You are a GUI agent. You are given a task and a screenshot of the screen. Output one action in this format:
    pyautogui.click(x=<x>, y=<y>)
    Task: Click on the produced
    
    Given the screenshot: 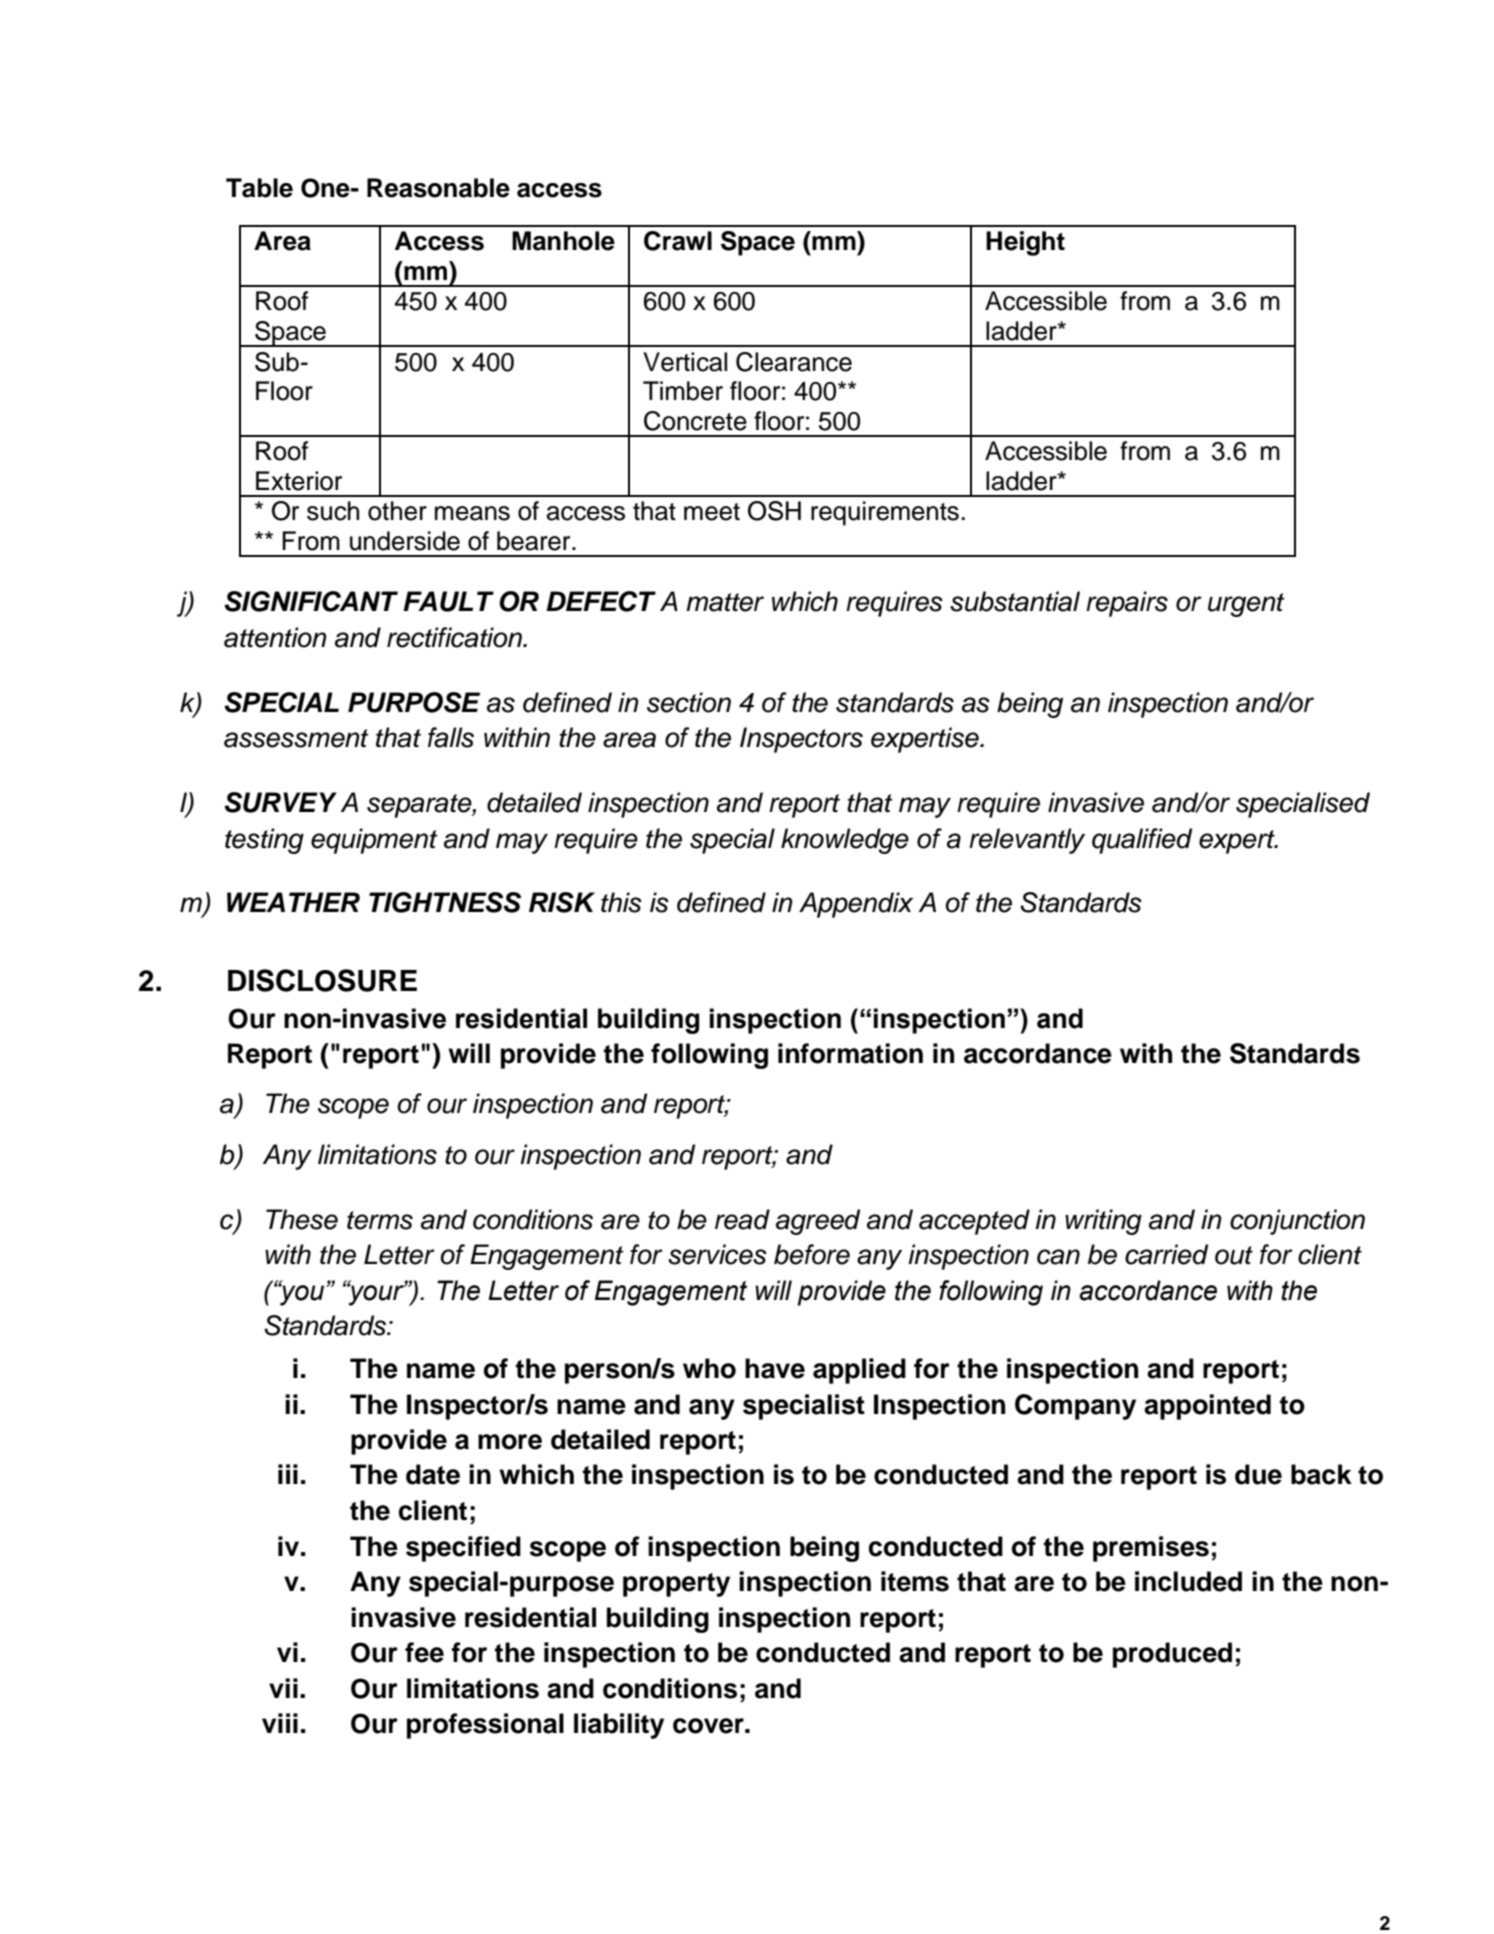 What is the action you would take?
    pyautogui.click(x=1172, y=1655)
